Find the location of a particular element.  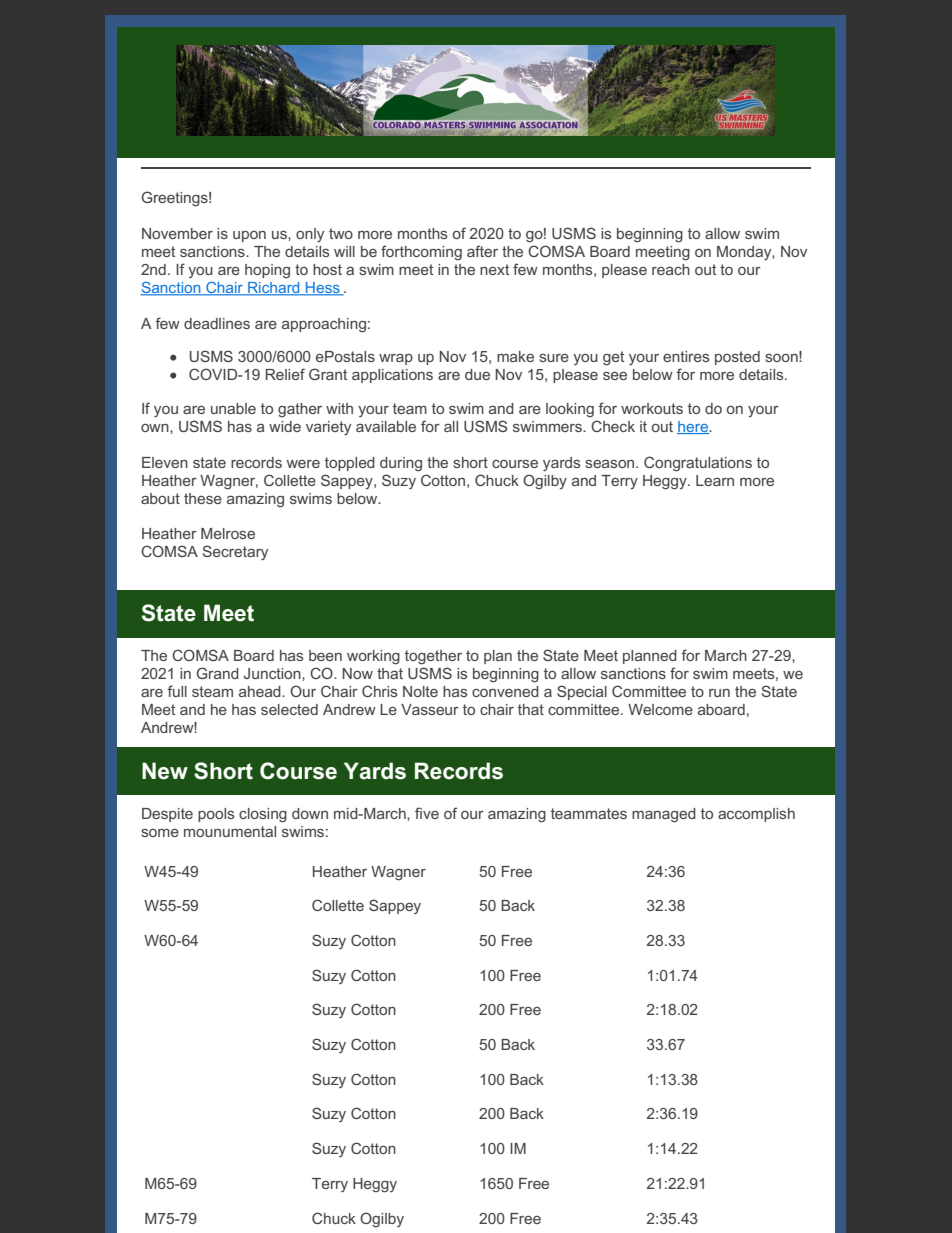

run is located at coordinates (719, 693).
